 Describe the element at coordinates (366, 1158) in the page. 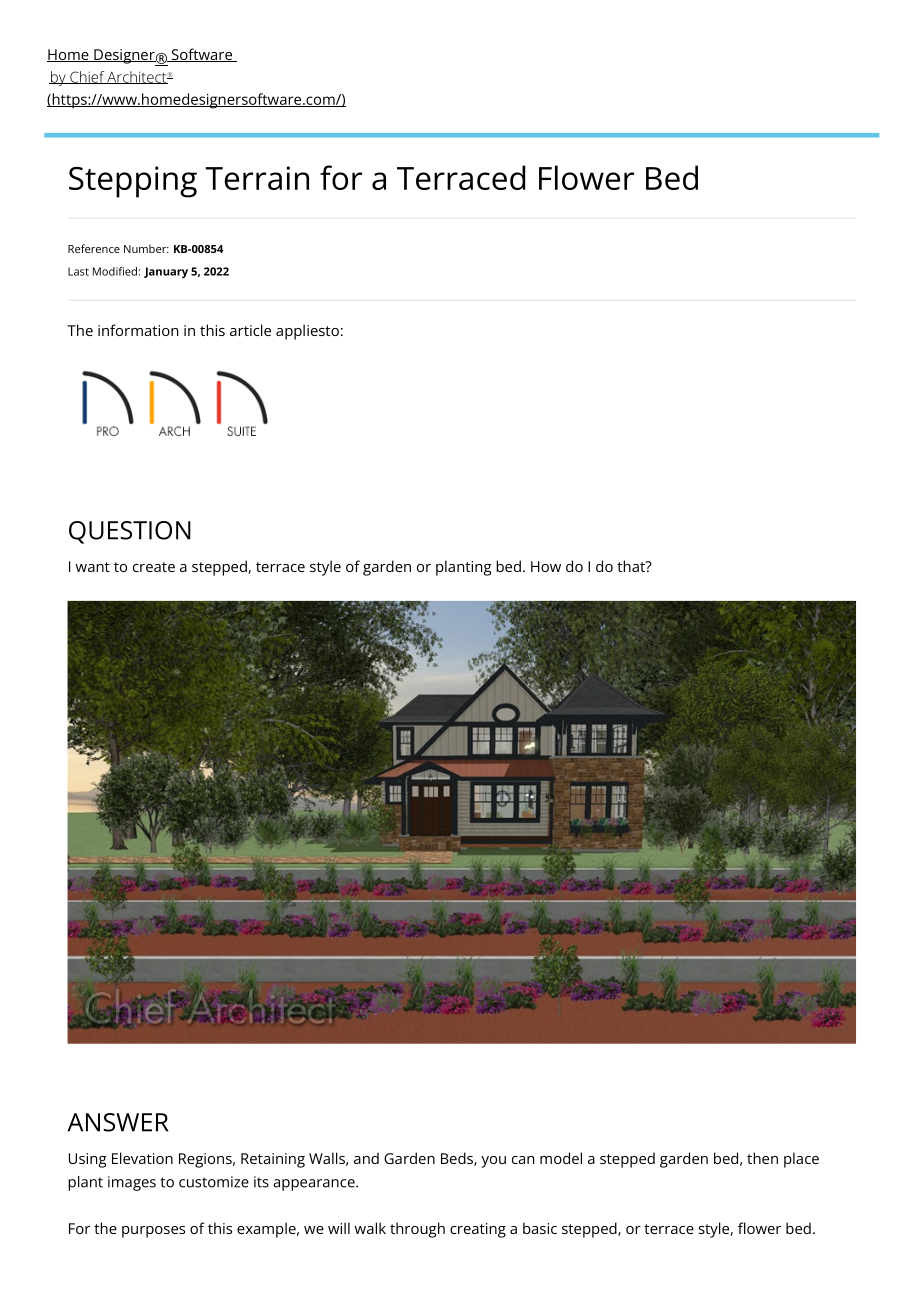

I see `and` at that location.
